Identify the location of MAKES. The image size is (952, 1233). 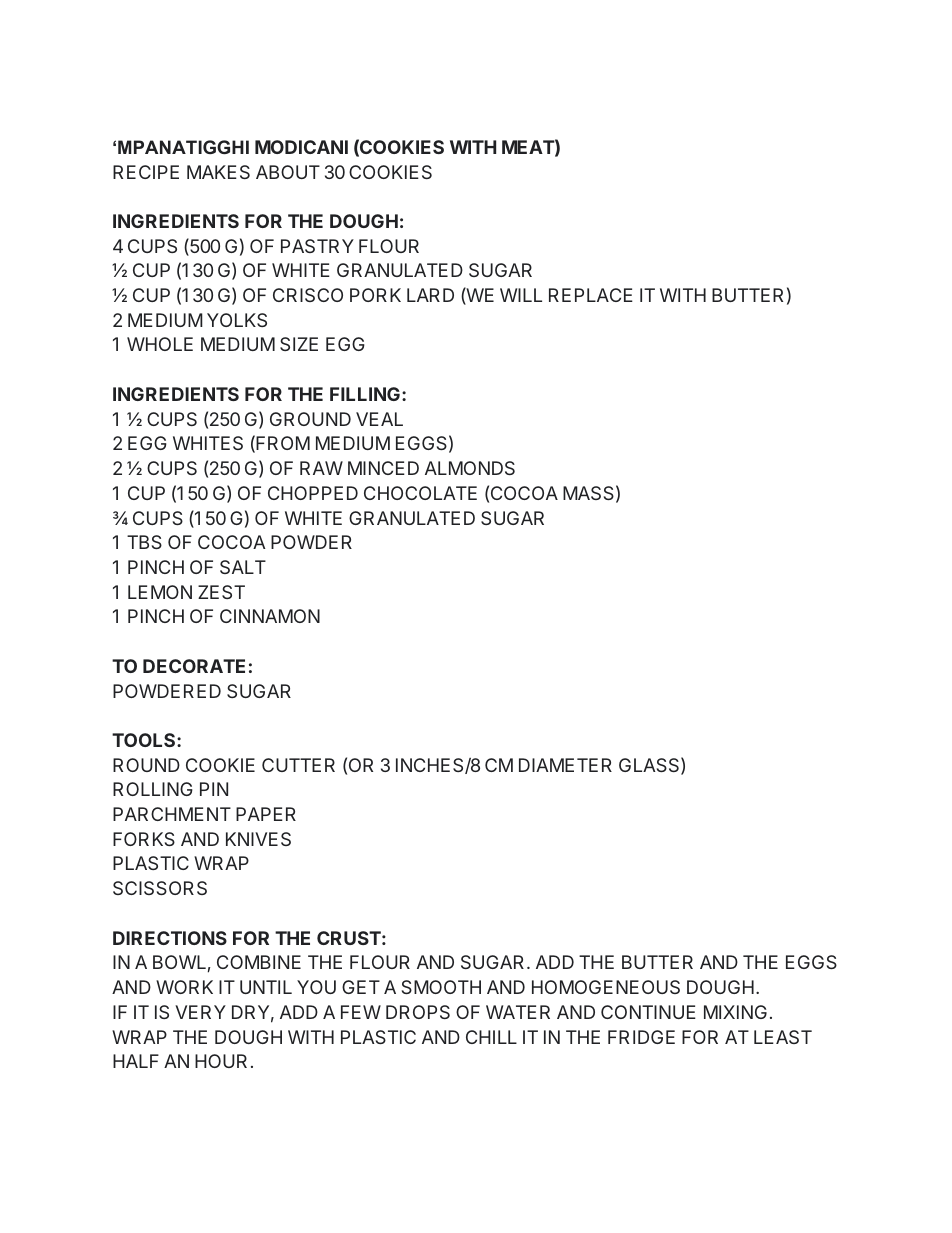
(218, 172).
